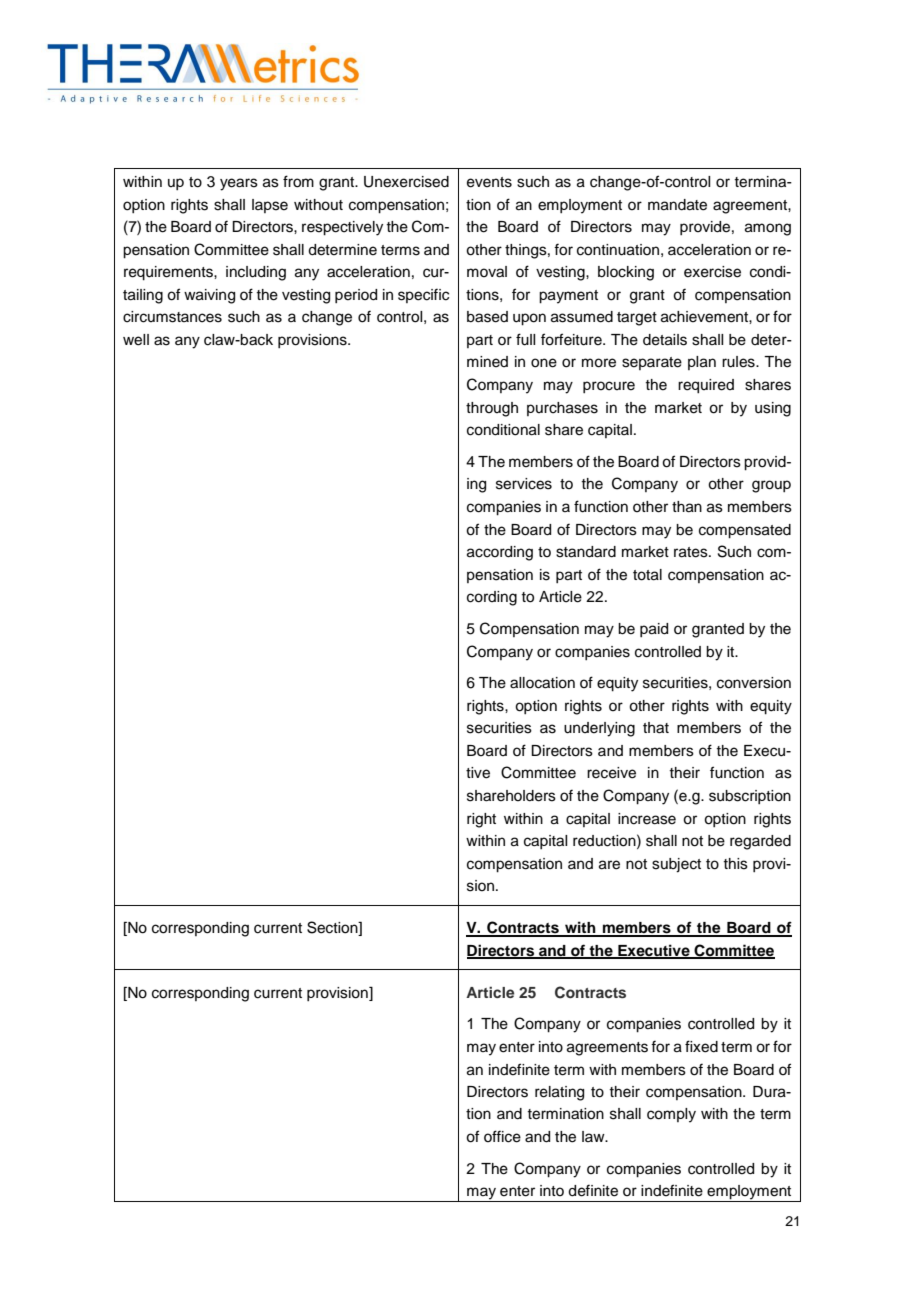 The image size is (924, 1308). What do you see at coordinates (502, 1136) in the image?
I see `office` at bounding box center [502, 1136].
